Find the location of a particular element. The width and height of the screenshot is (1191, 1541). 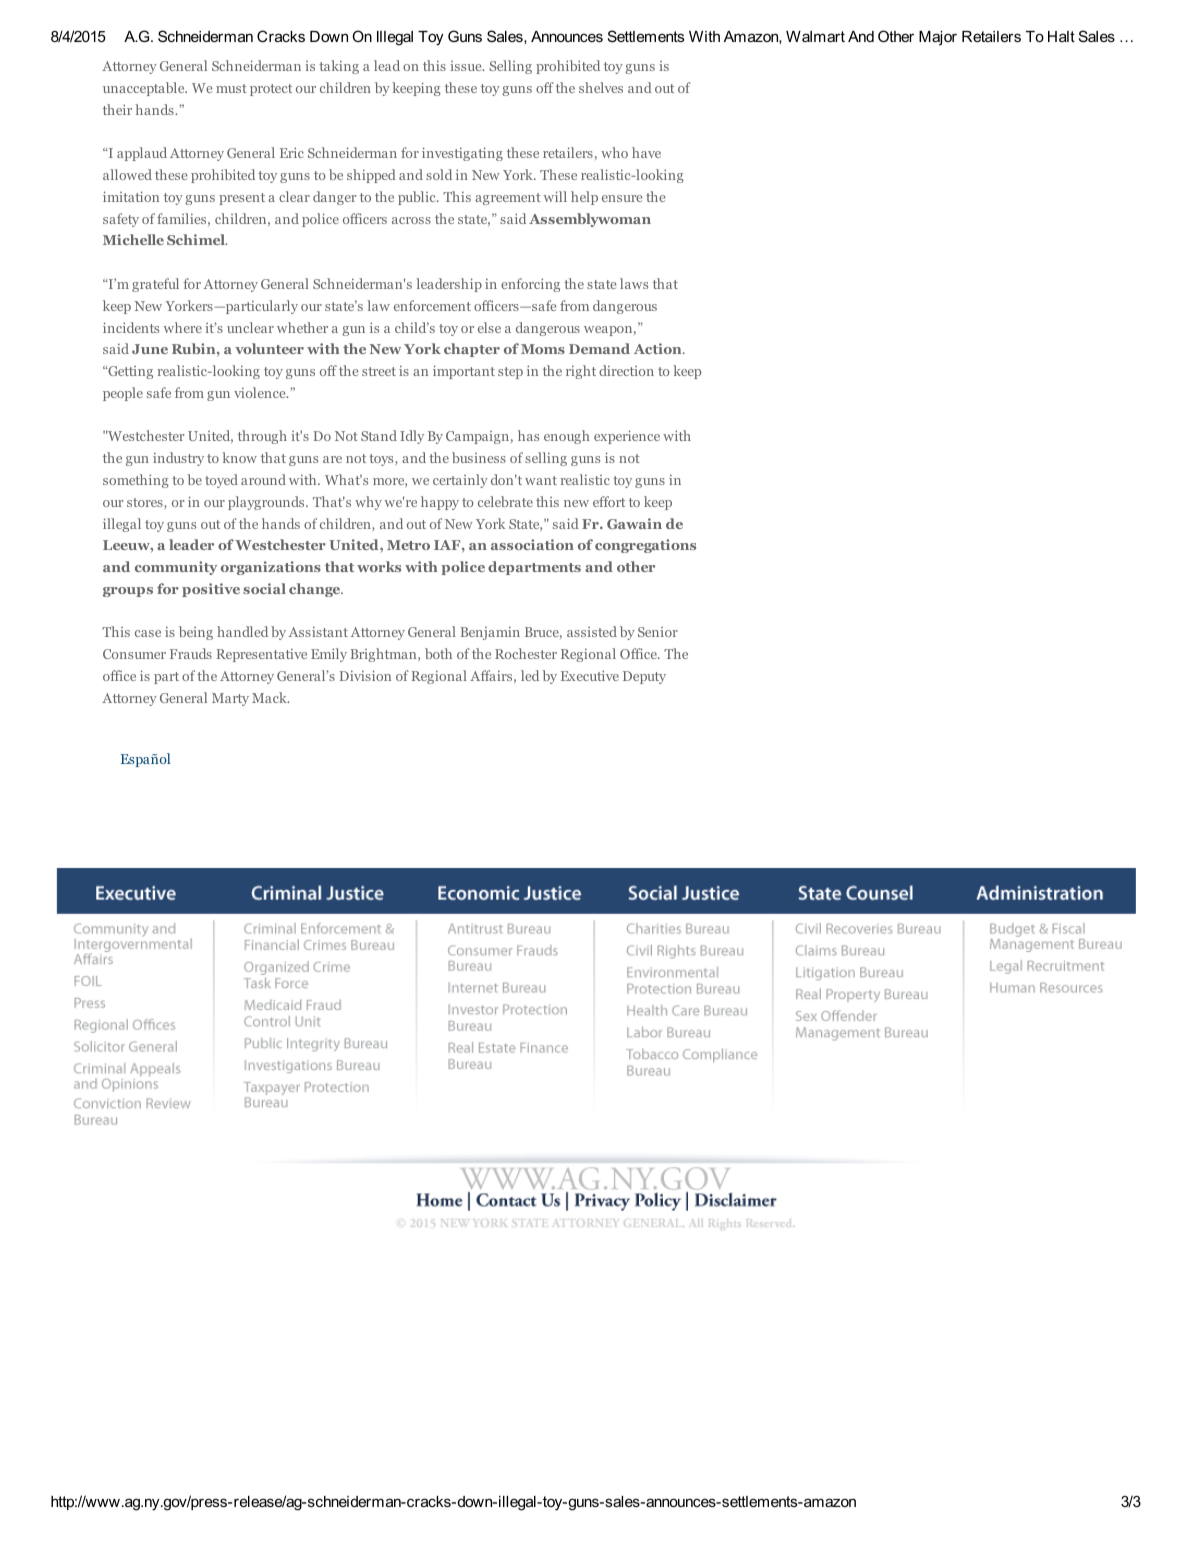

Executive is located at coordinates (590, 675).
